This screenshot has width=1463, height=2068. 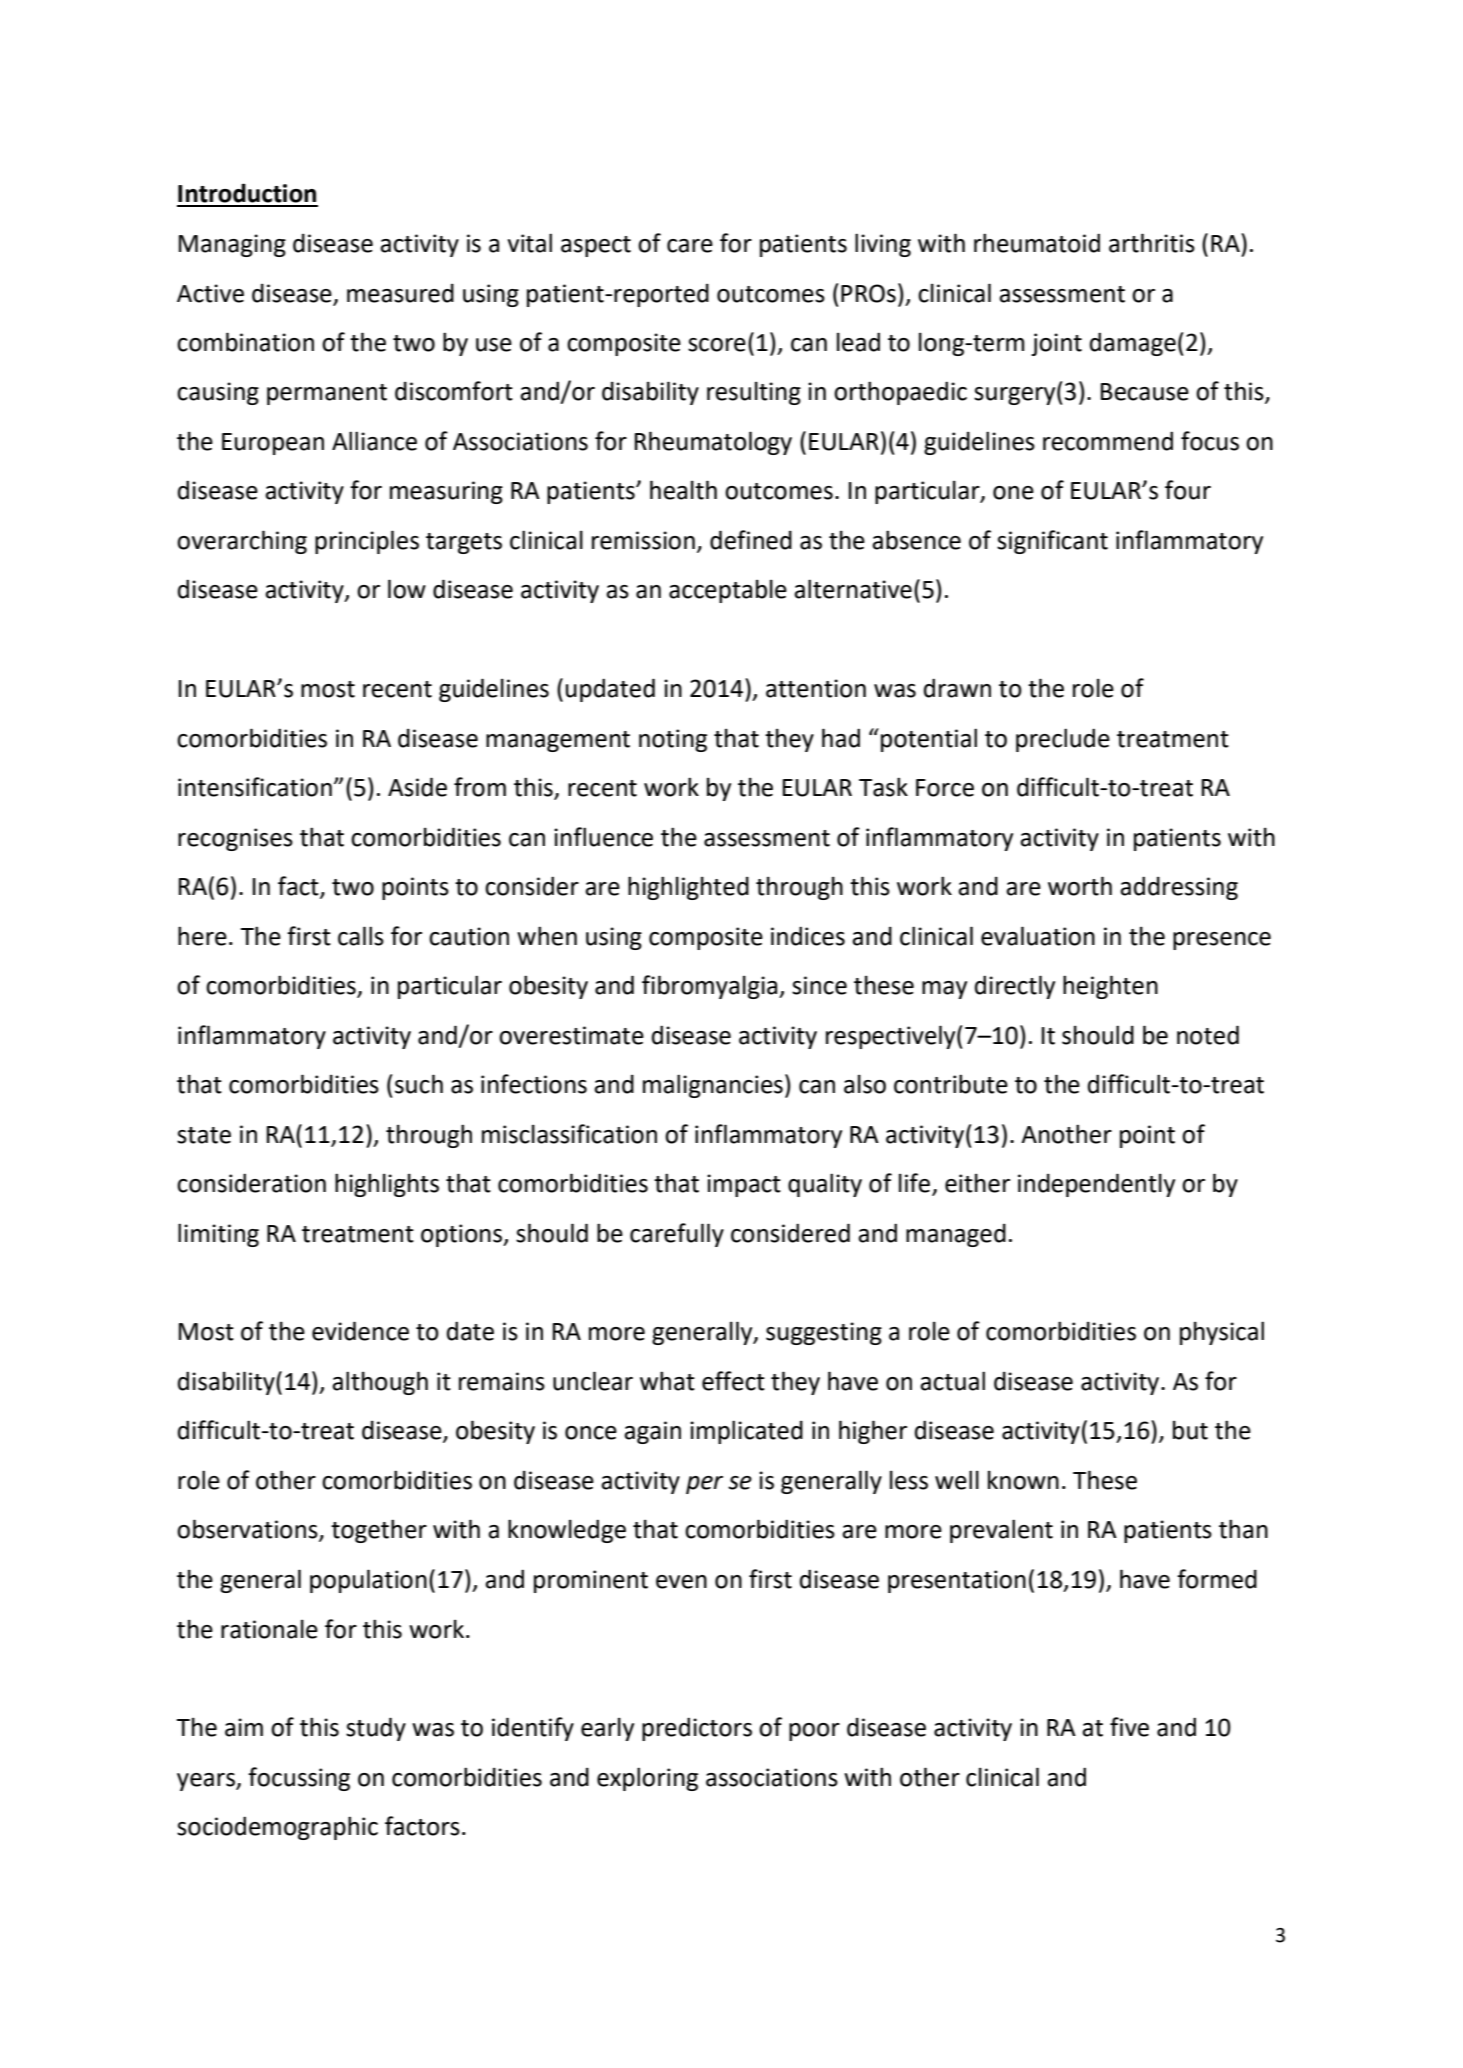 What do you see at coordinates (1063, 740) in the screenshot?
I see `preclude` at bounding box center [1063, 740].
